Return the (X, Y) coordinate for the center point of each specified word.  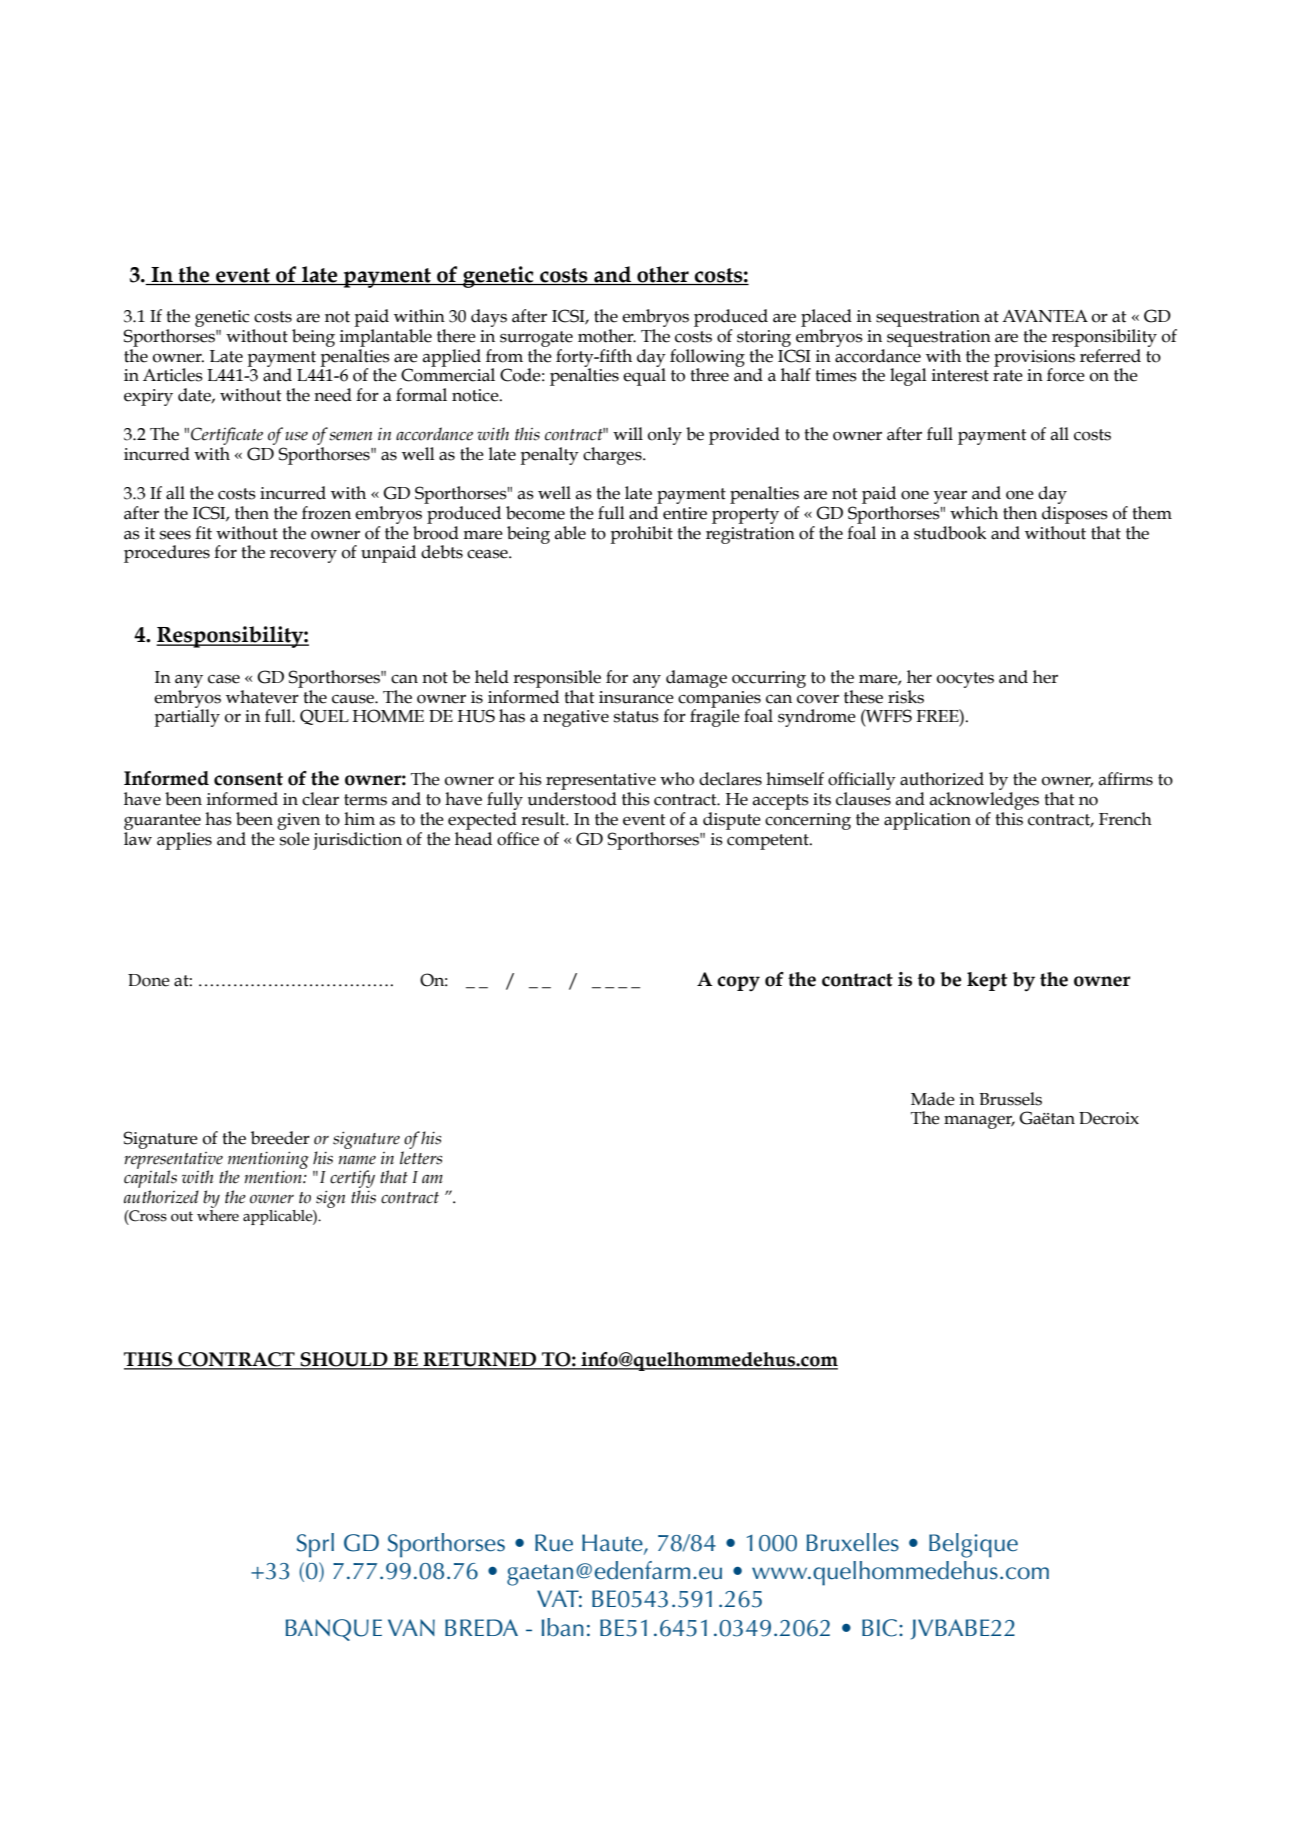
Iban (563, 1627)
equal (644, 376)
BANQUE (334, 1630)
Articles (173, 375)
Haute (613, 1543)
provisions (1034, 359)
